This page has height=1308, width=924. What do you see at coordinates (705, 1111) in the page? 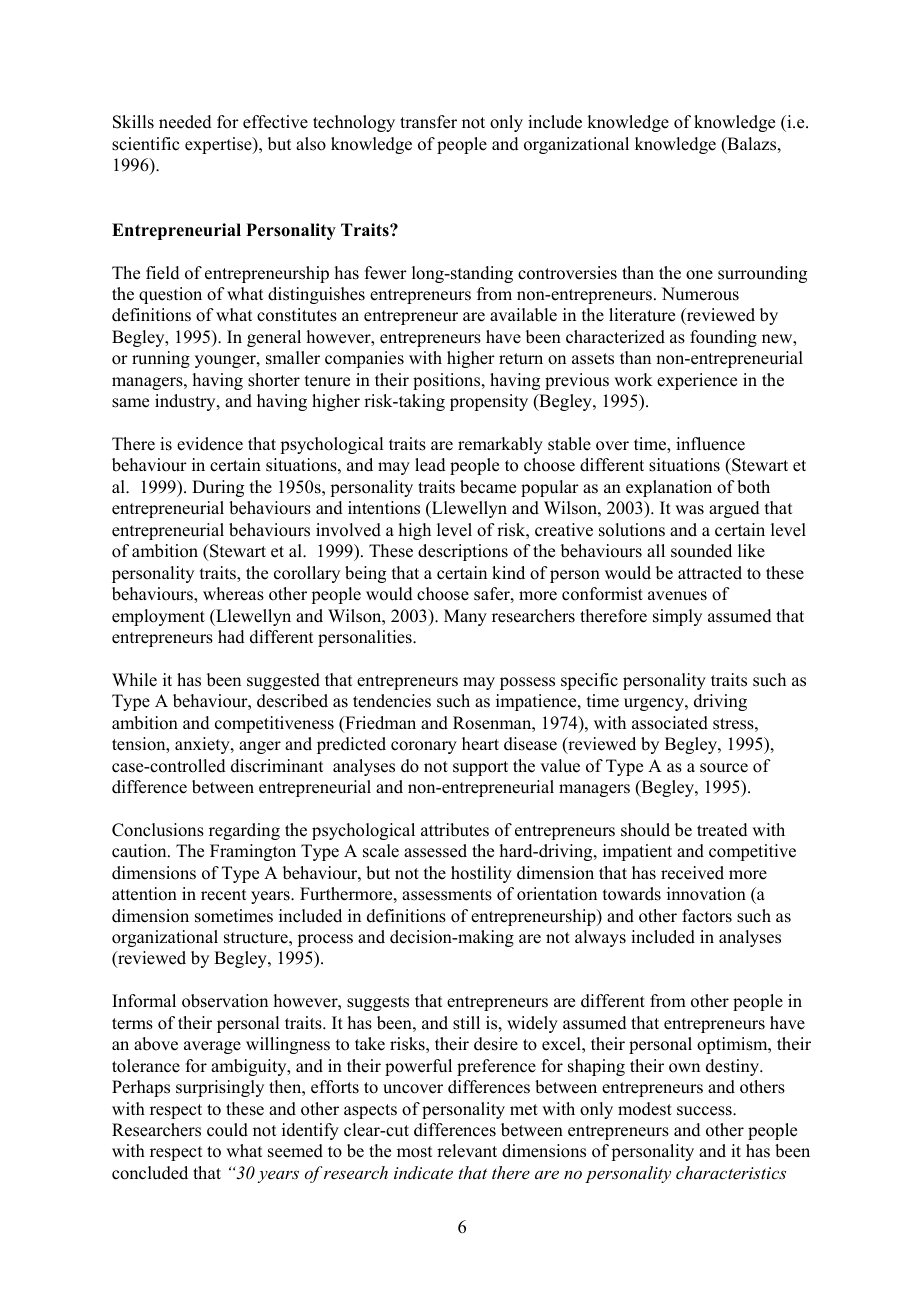
I see `success` at bounding box center [705, 1111].
